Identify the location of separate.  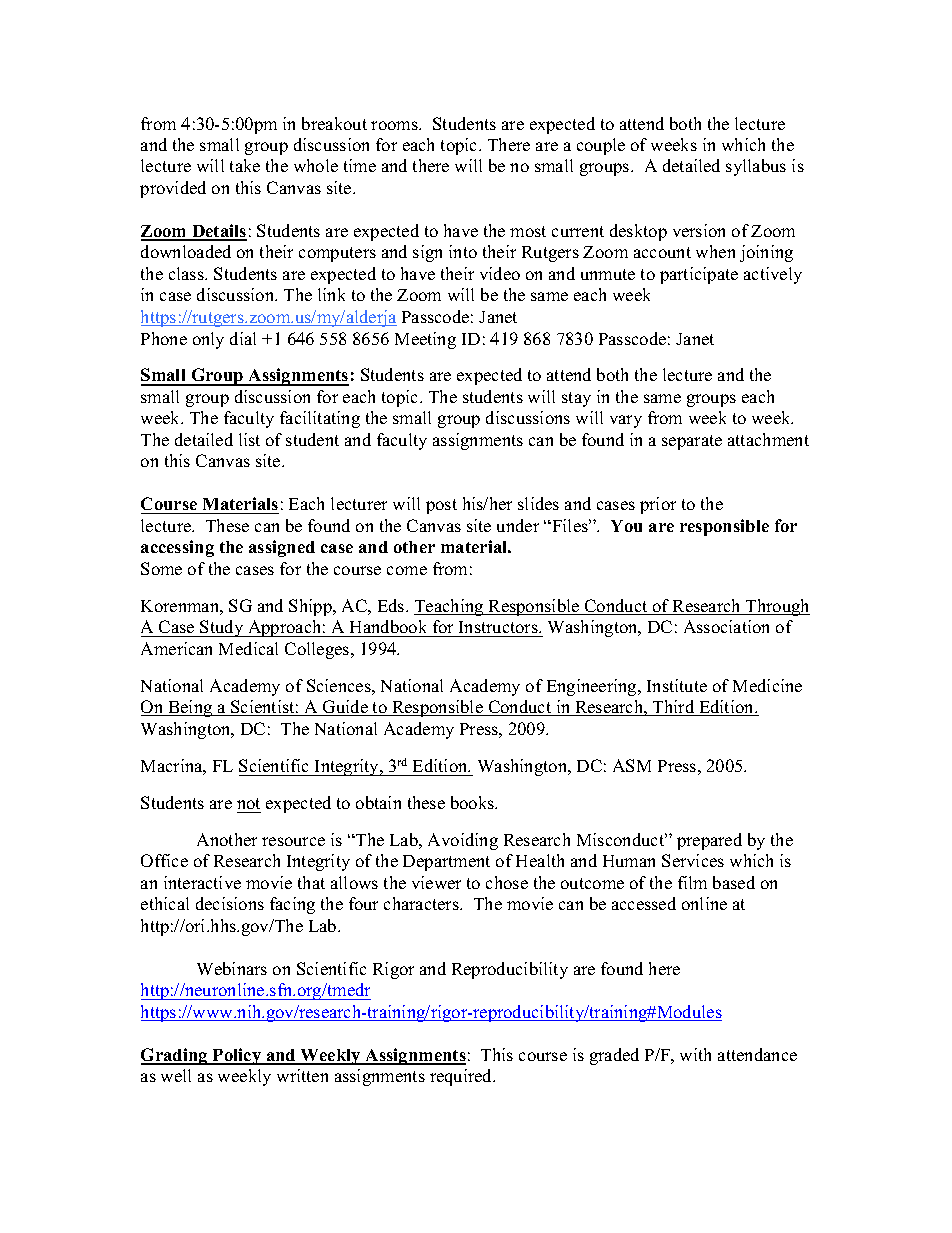
(692, 442).
